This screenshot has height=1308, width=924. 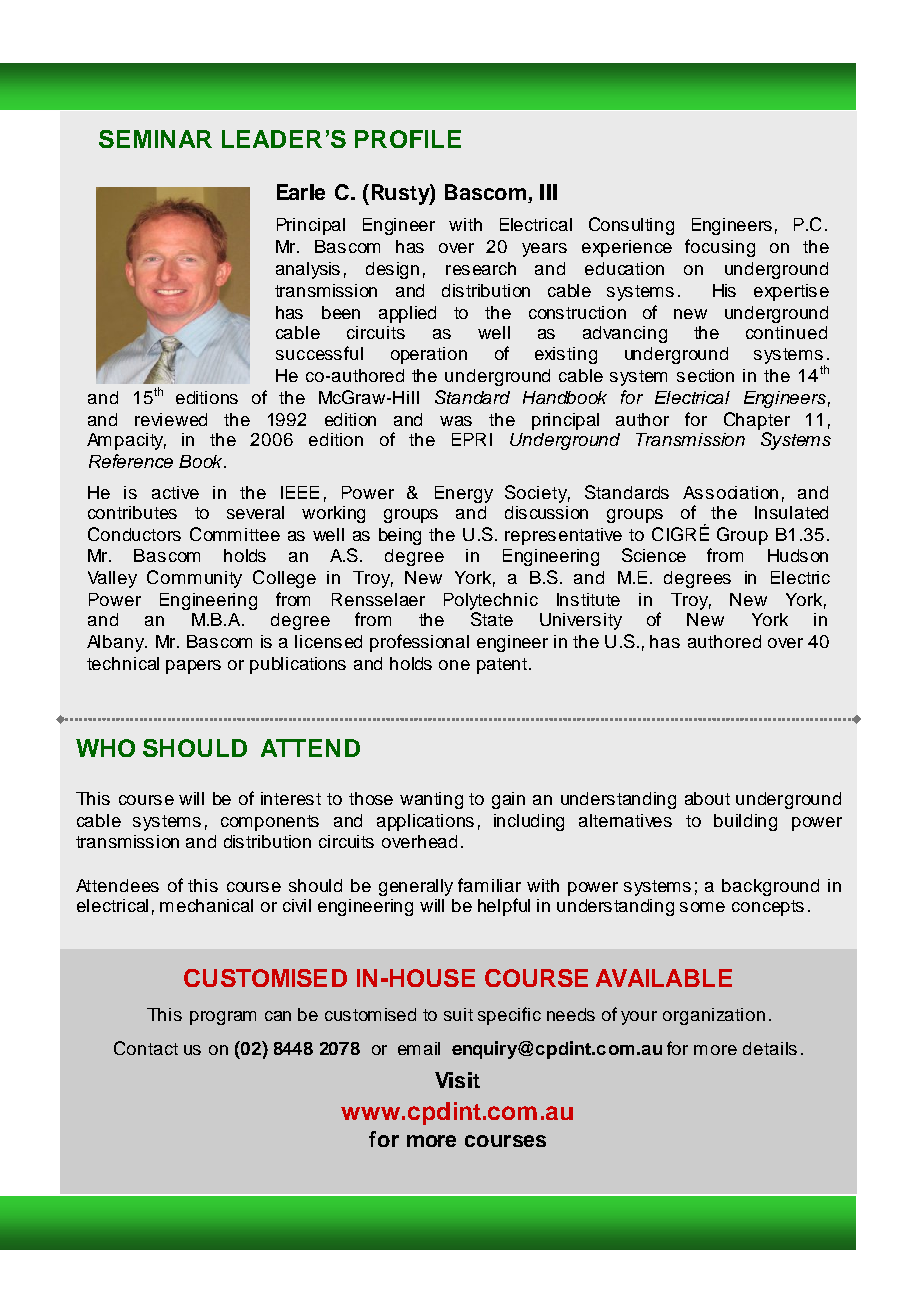 What do you see at coordinates (155, 139) in the screenshot?
I see `SEMINAR` at bounding box center [155, 139].
